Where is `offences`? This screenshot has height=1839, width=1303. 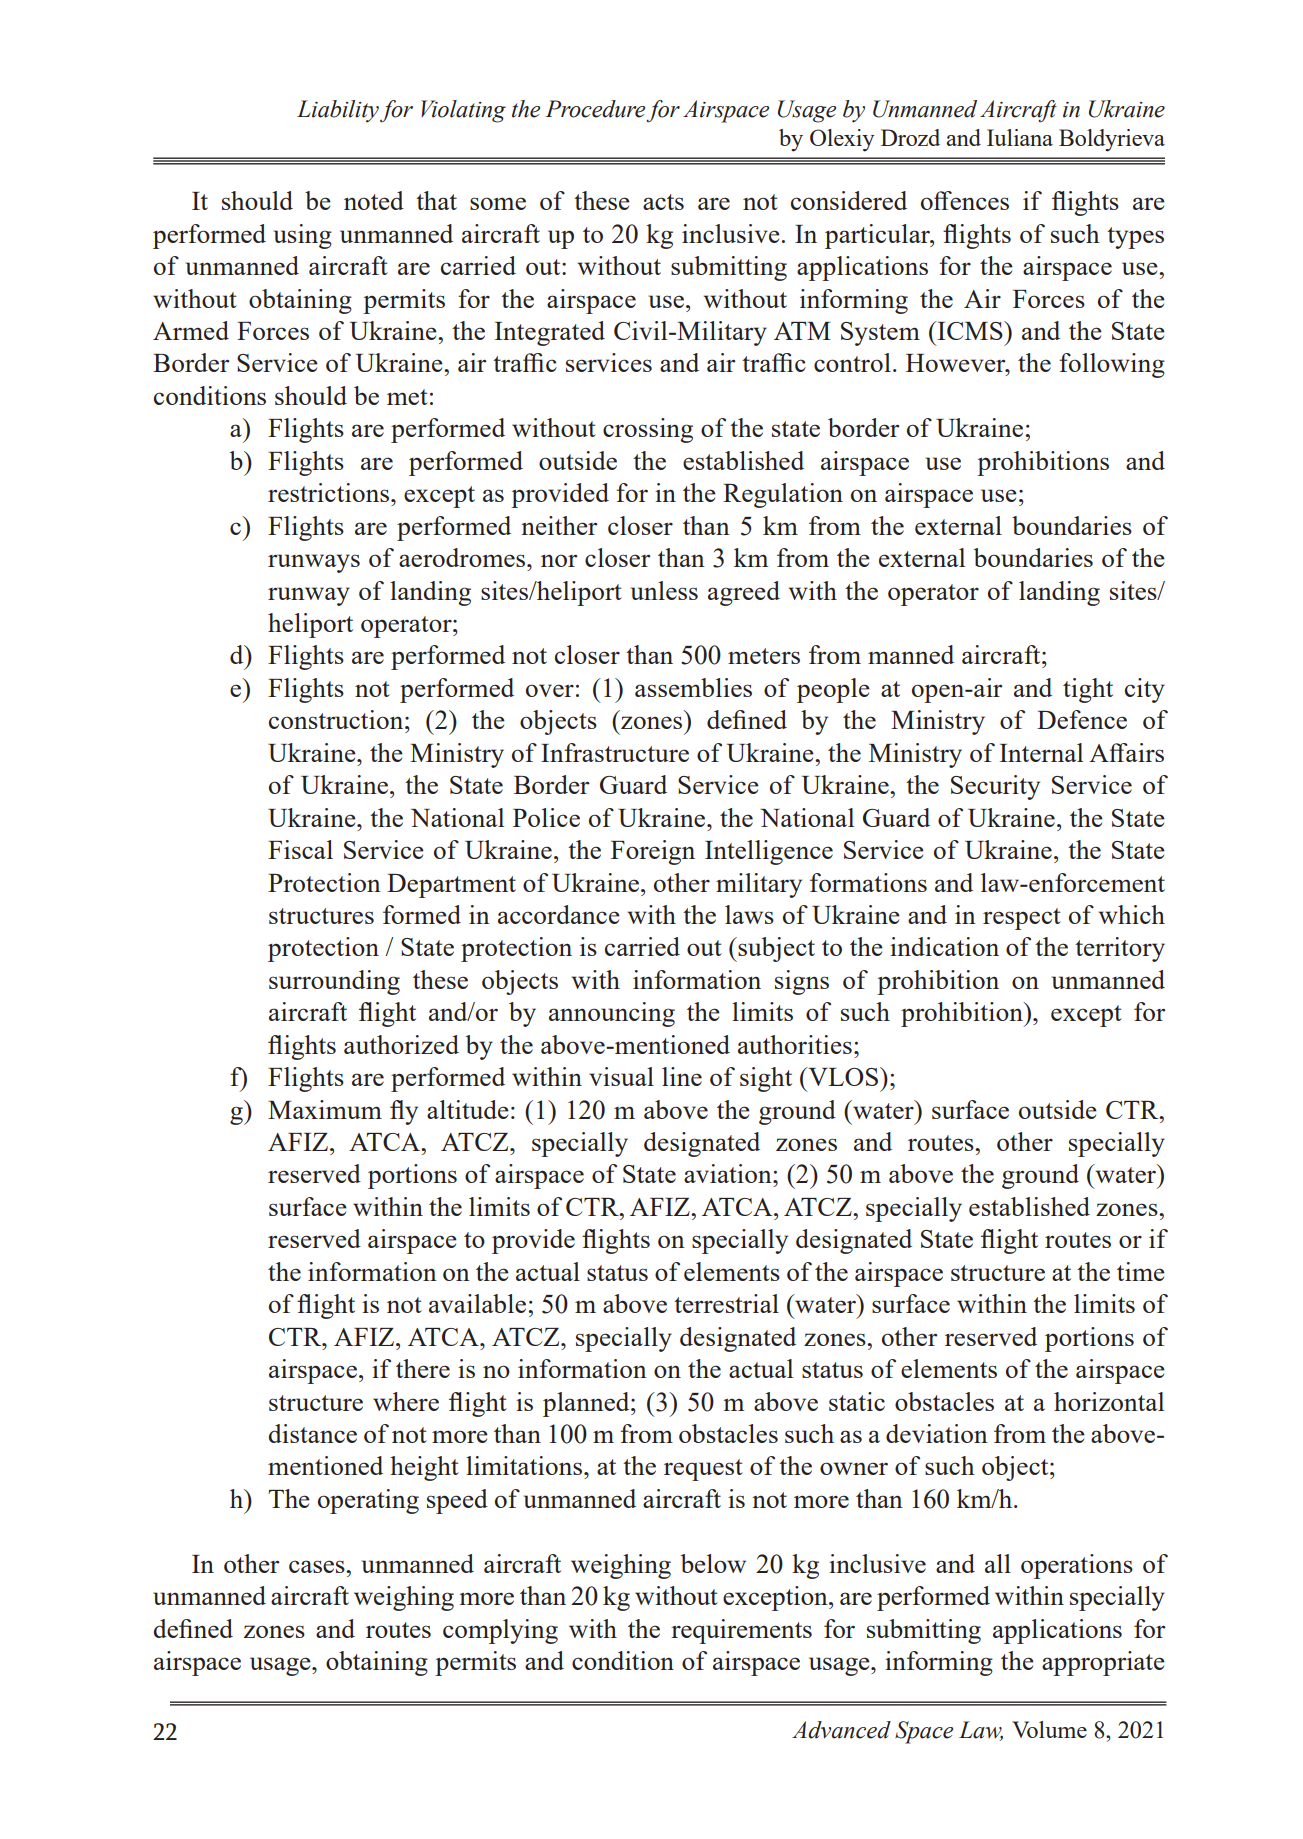 offences is located at coordinates (965, 200).
